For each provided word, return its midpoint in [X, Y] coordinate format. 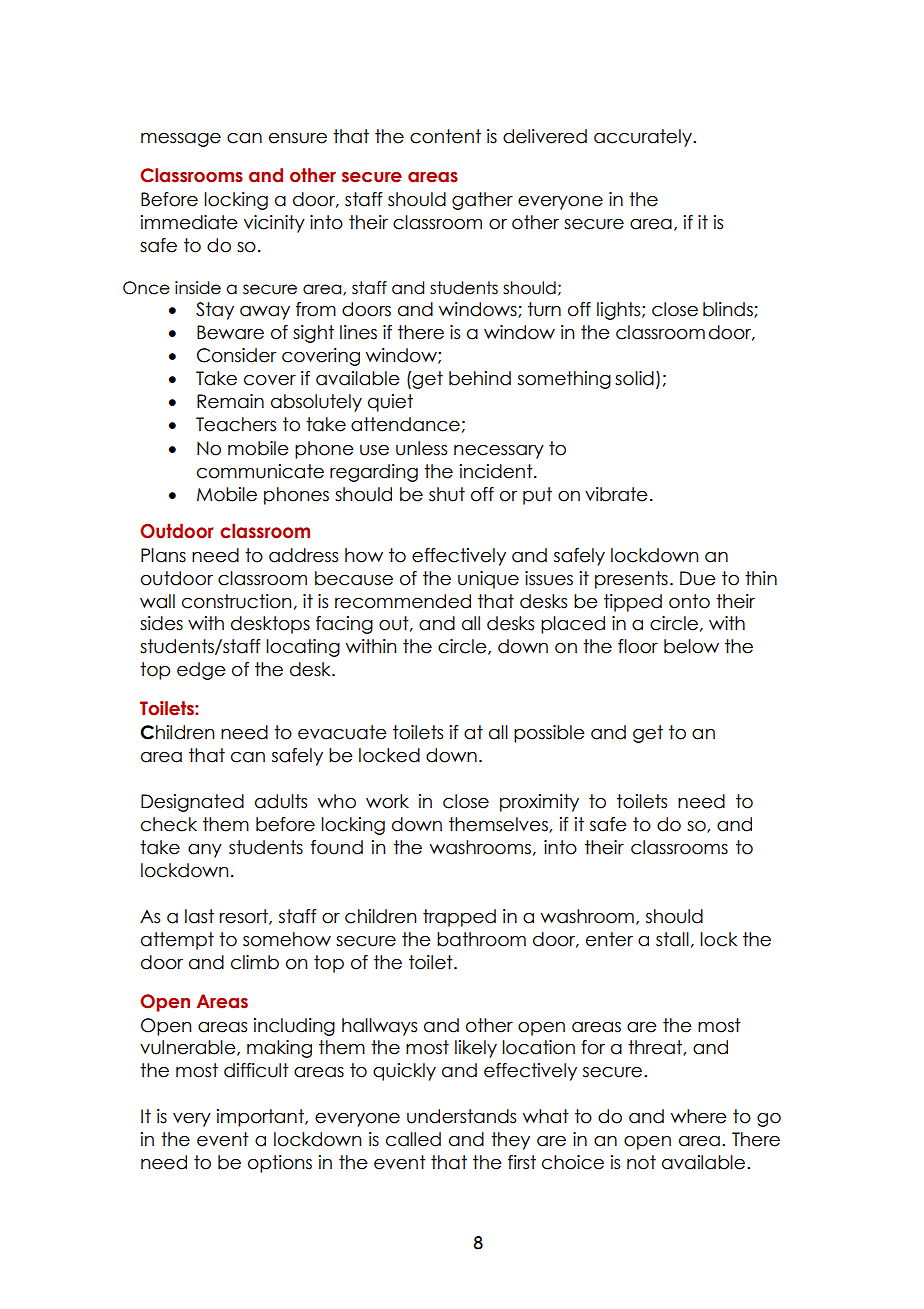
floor [638, 646]
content [445, 136]
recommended [403, 601]
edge [201, 671]
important [261, 1118]
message [181, 139]
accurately [644, 138]
